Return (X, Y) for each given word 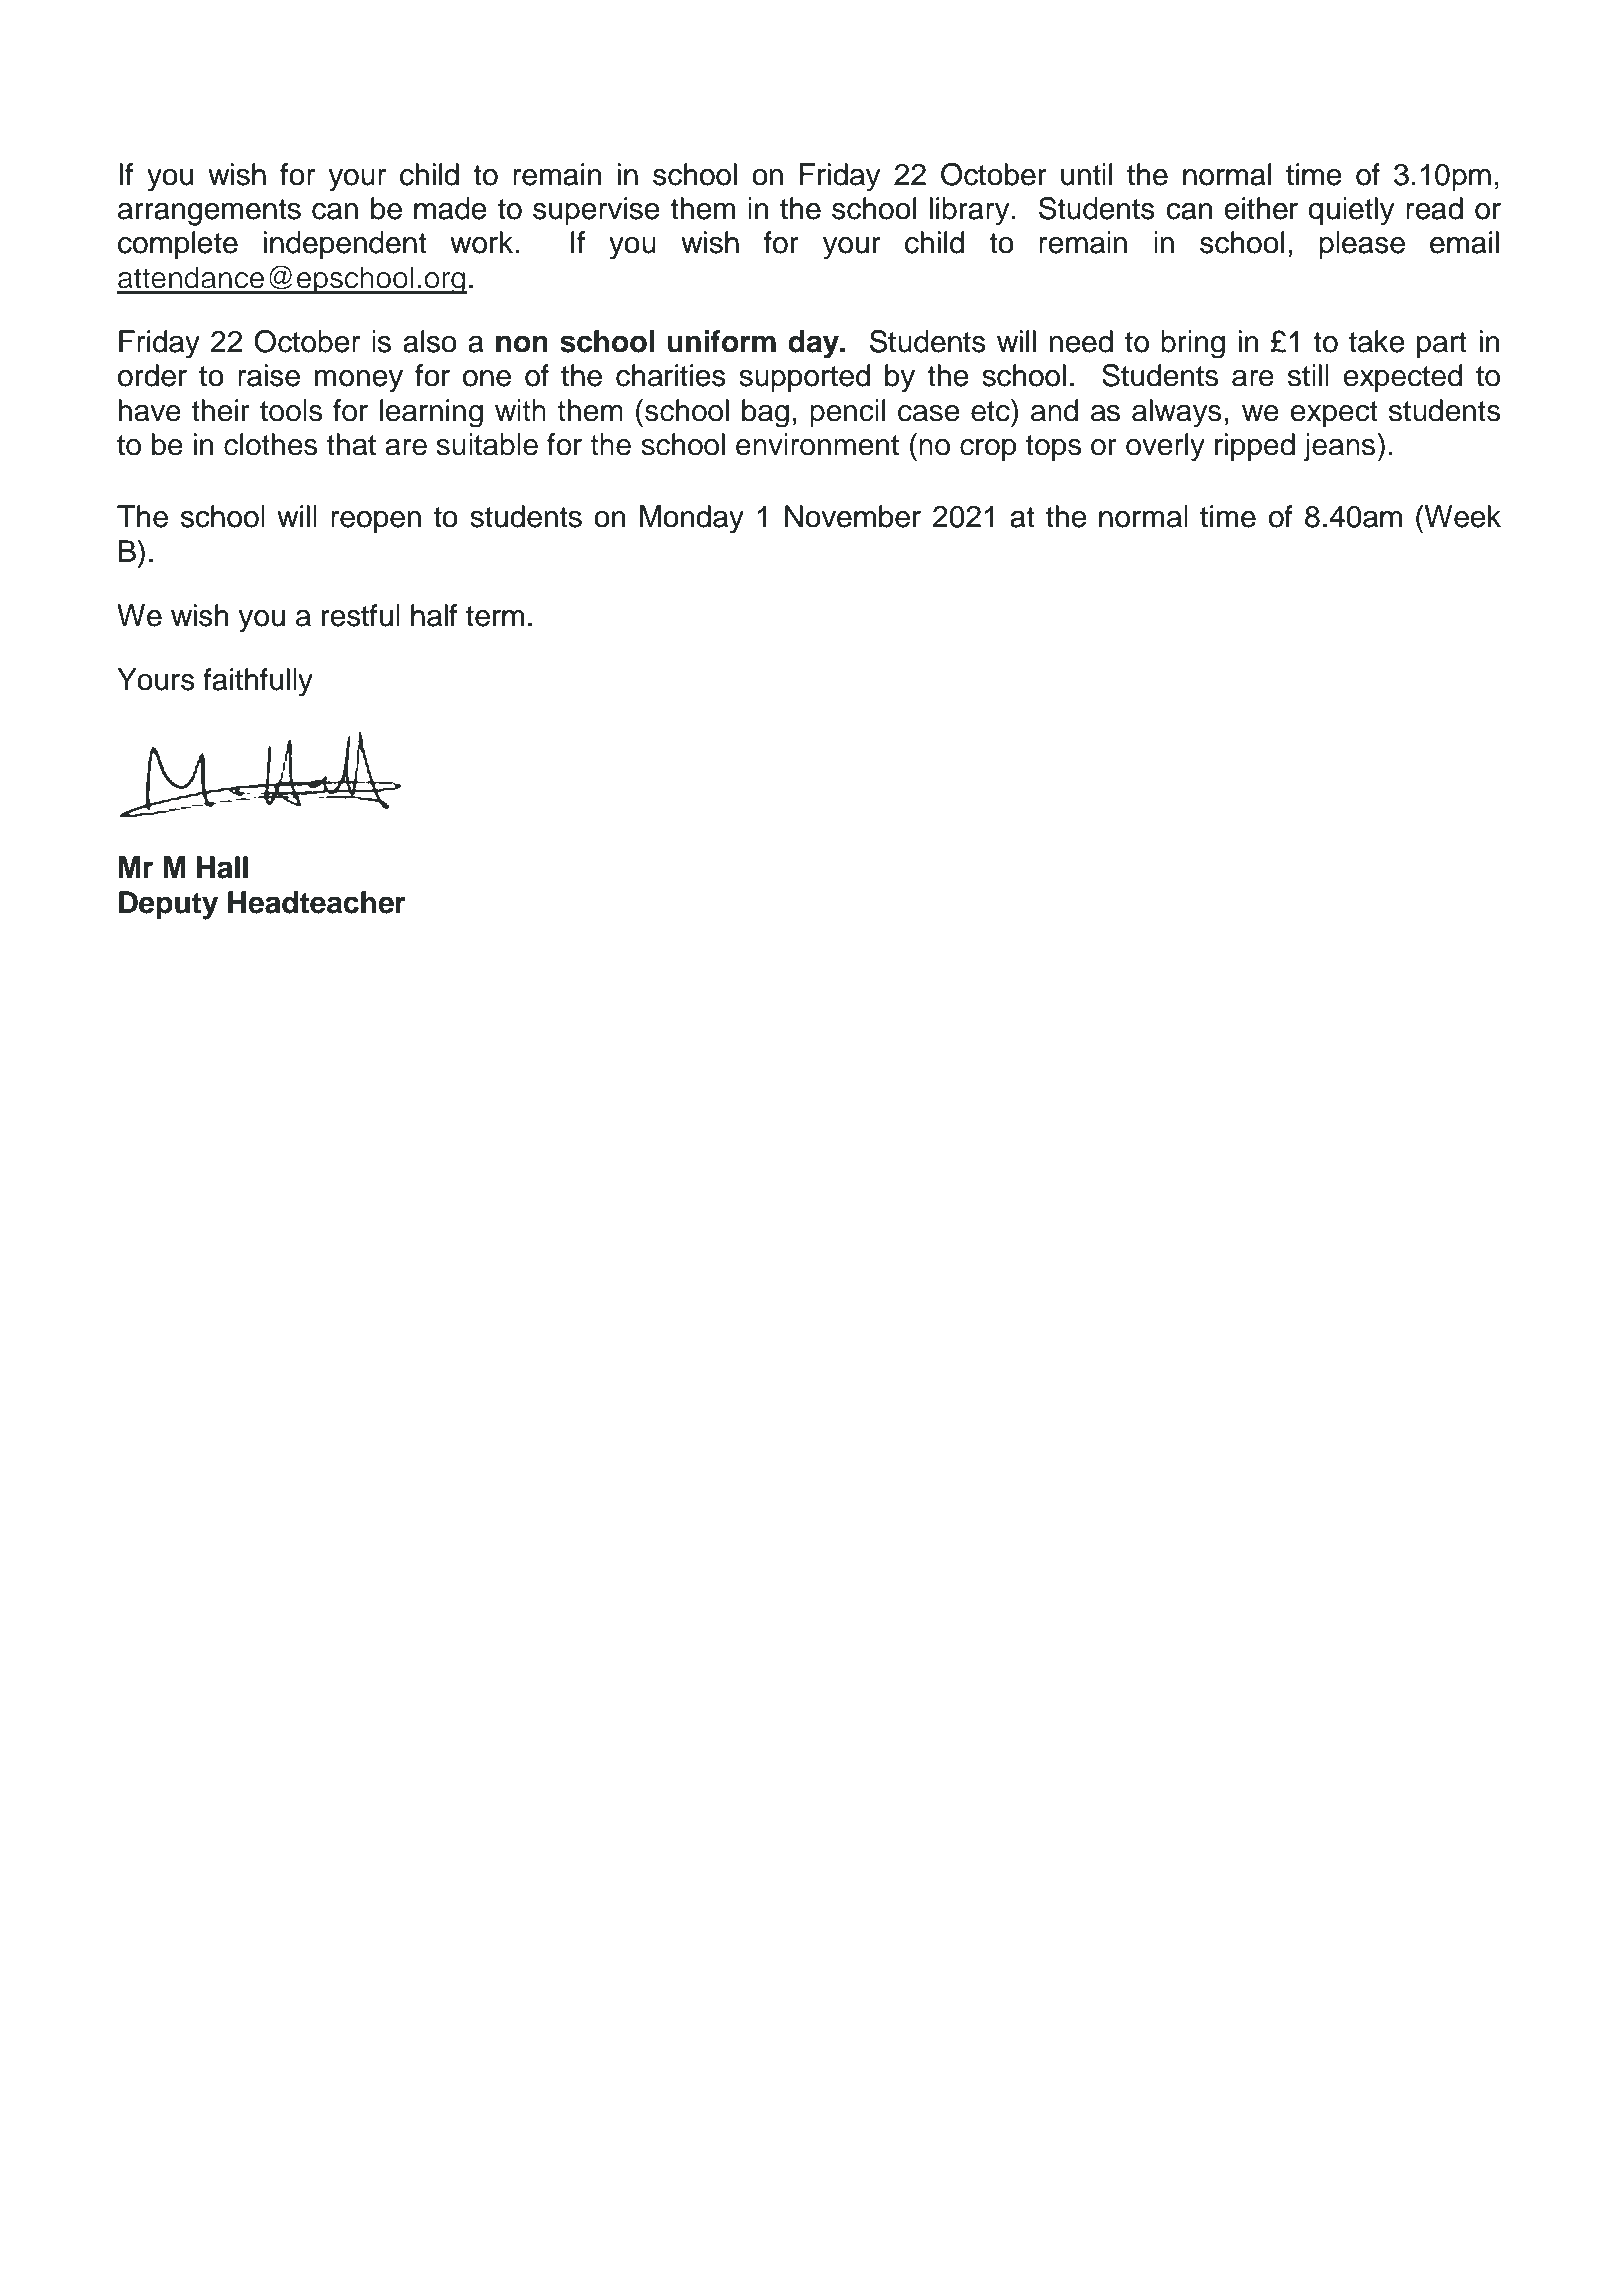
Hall (222, 867)
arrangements (209, 212)
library (970, 211)
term (495, 616)
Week (1463, 516)
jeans (1339, 447)
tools (291, 410)
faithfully (258, 682)
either (1261, 208)
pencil (847, 413)
